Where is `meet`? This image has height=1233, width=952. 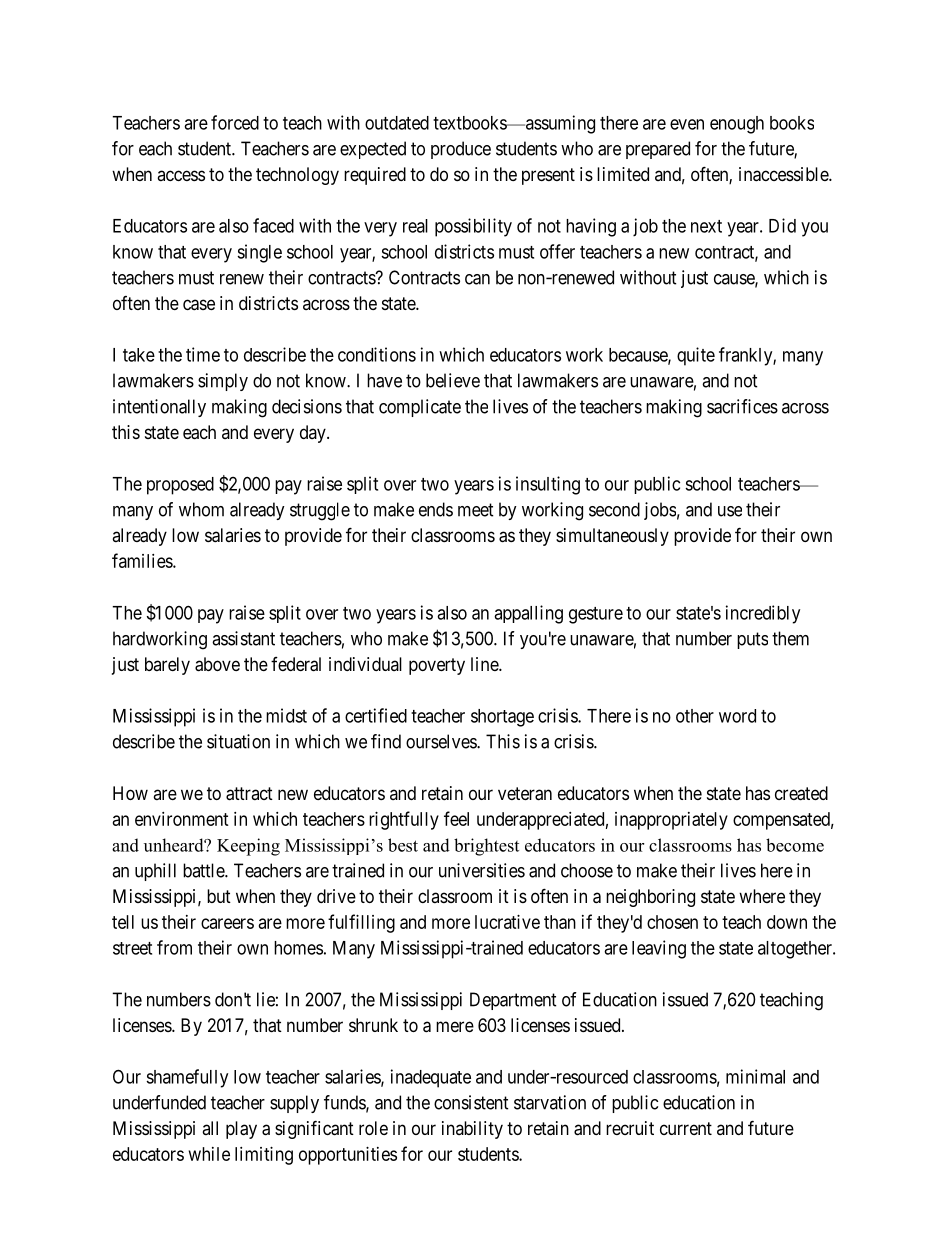 meet is located at coordinates (476, 510).
